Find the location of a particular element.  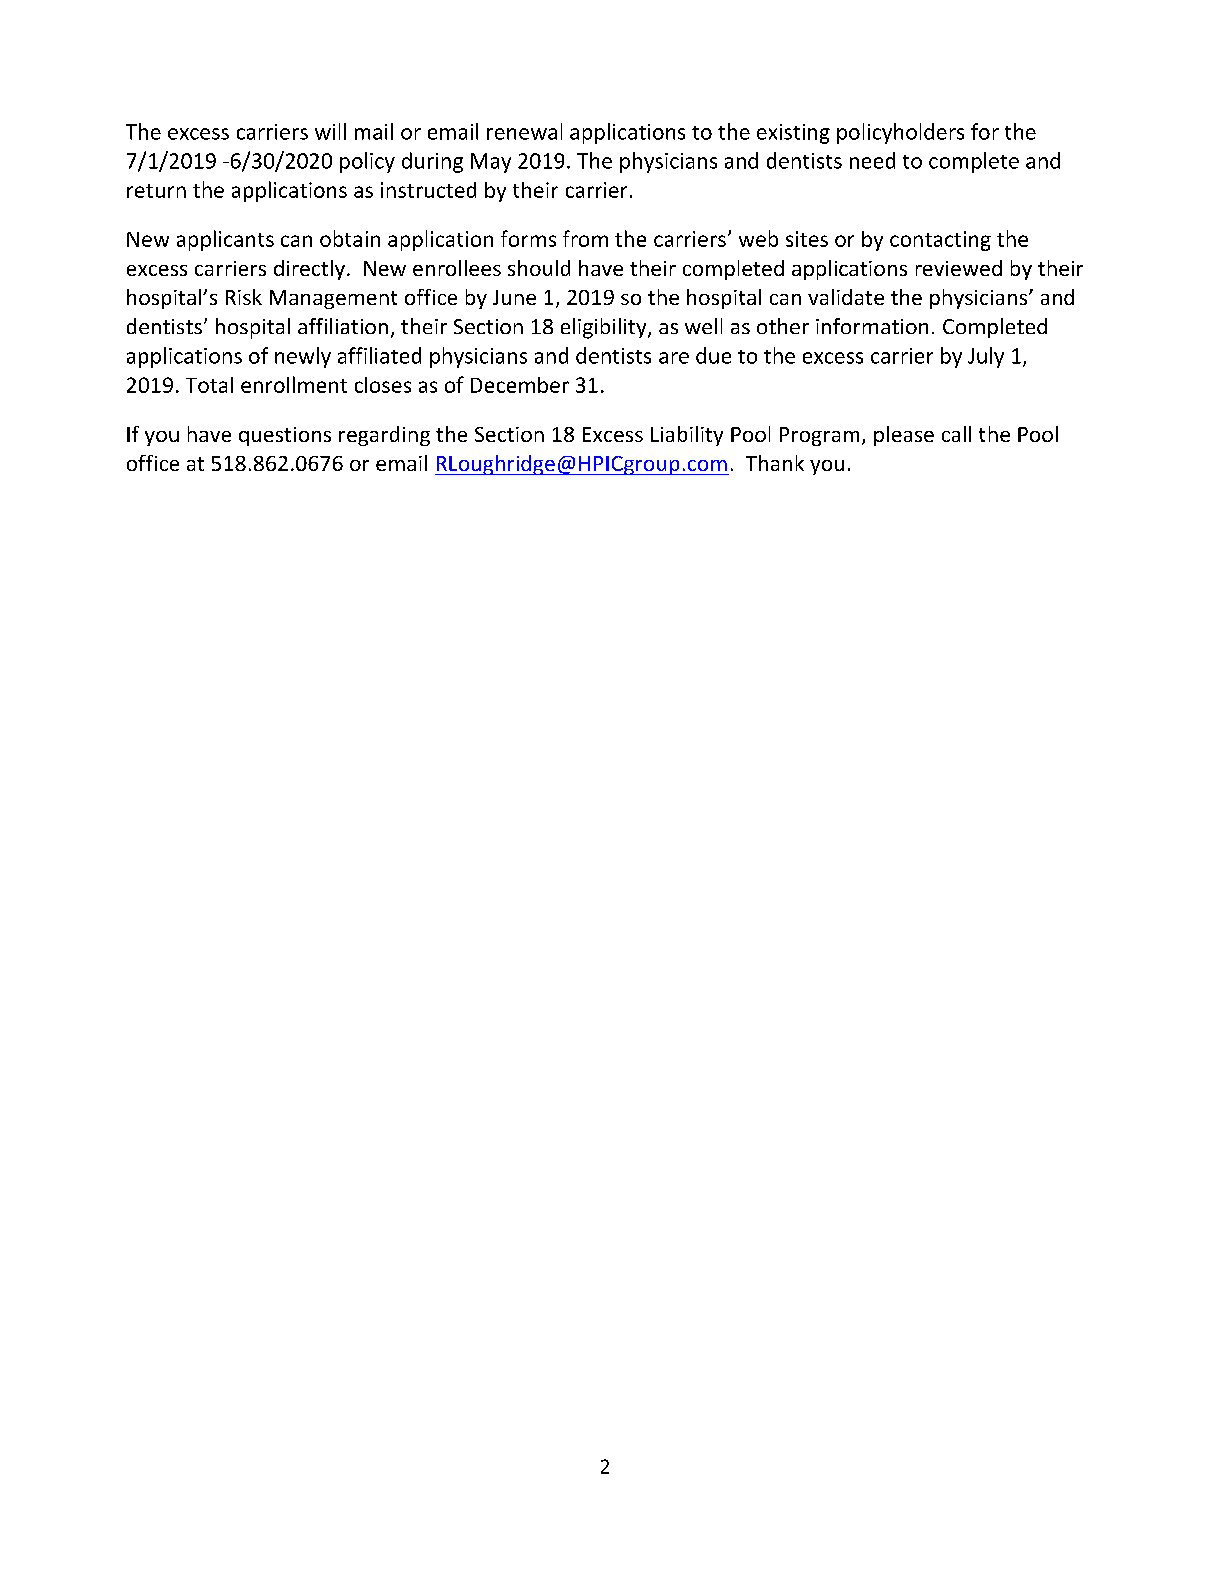

Liability is located at coordinates (687, 436).
